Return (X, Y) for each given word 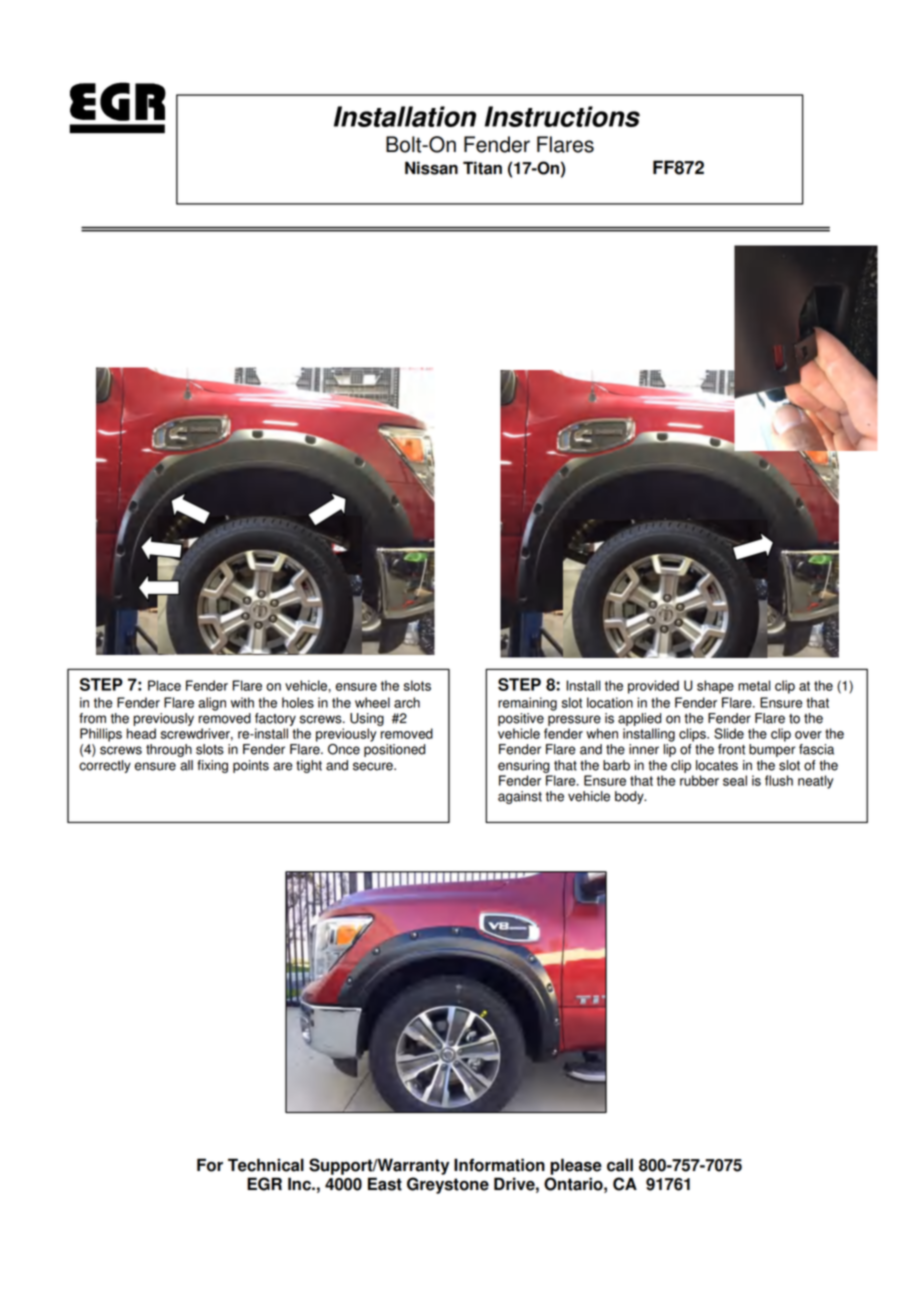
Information (499, 1165)
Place (164, 685)
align (212, 704)
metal (754, 685)
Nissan (431, 168)
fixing (212, 766)
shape (715, 687)
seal (735, 780)
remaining (527, 704)
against (520, 797)
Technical (266, 1165)
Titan (482, 168)
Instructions (562, 116)
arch (407, 702)
